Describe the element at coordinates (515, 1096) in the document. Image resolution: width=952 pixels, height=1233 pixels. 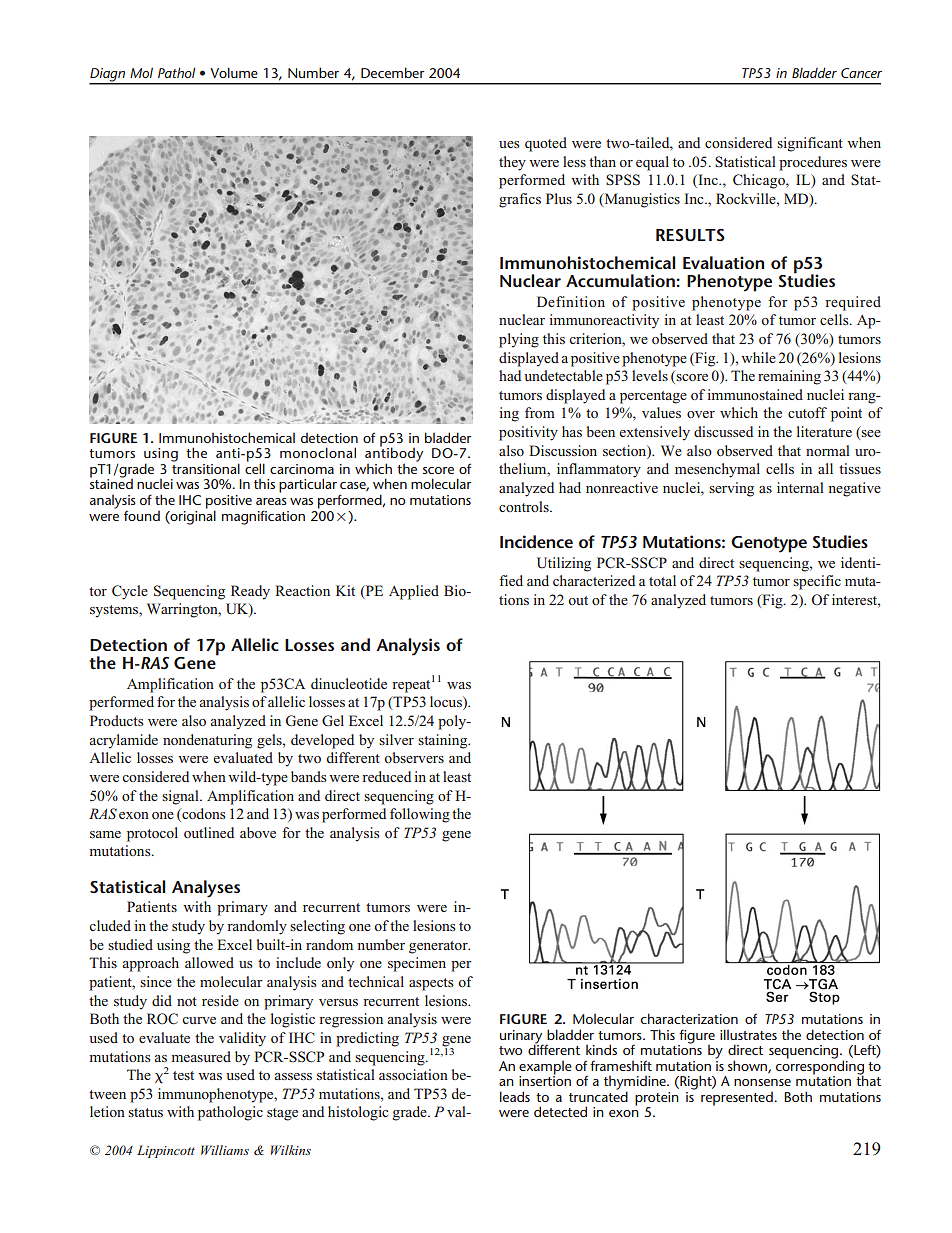
I see `leads` at that location.
